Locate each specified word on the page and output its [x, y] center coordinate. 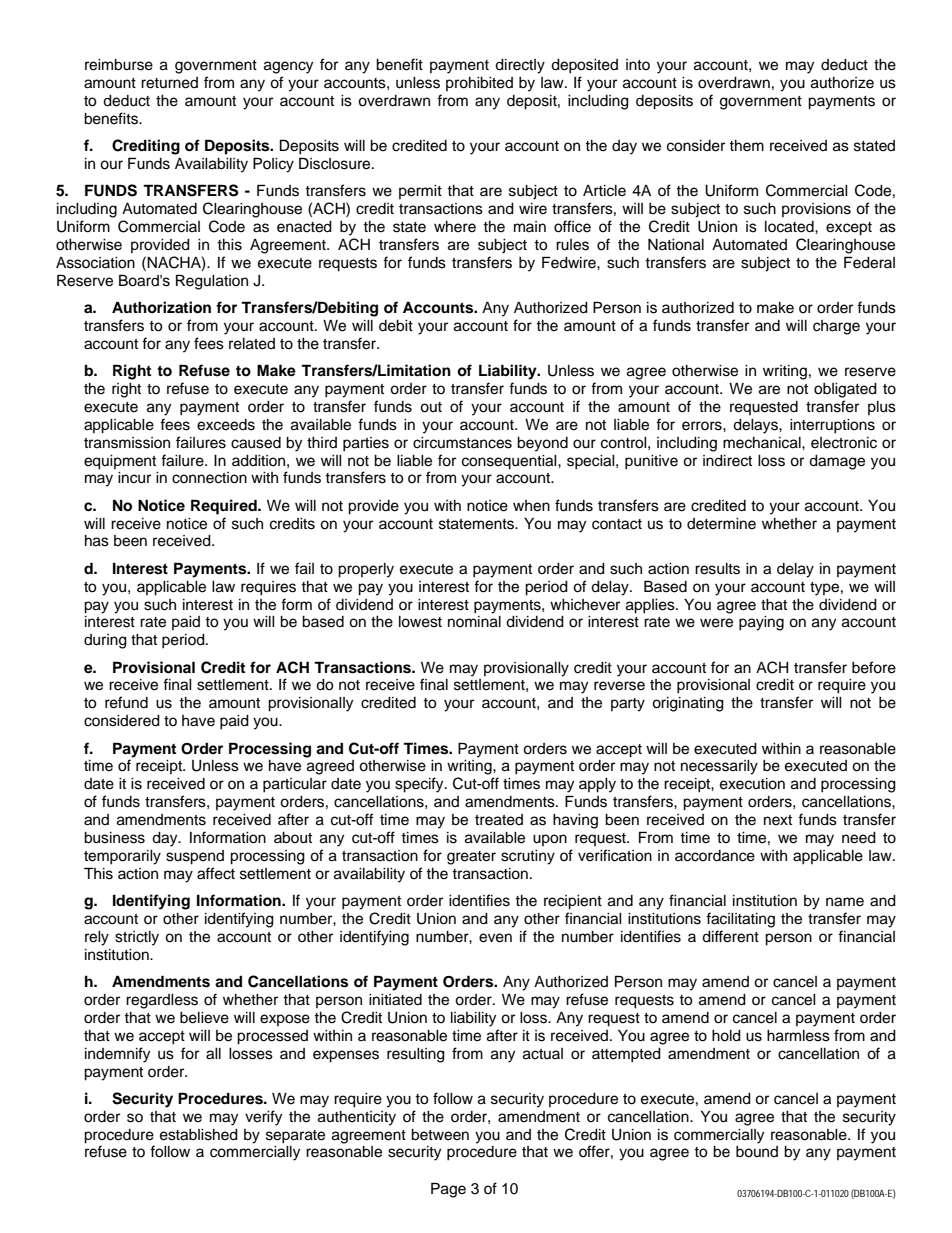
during [105, 641]
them [746, 146]
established [199, 1135]
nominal [474, 622]
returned [169, 83]
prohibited [479, 84]
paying [761, 623]
